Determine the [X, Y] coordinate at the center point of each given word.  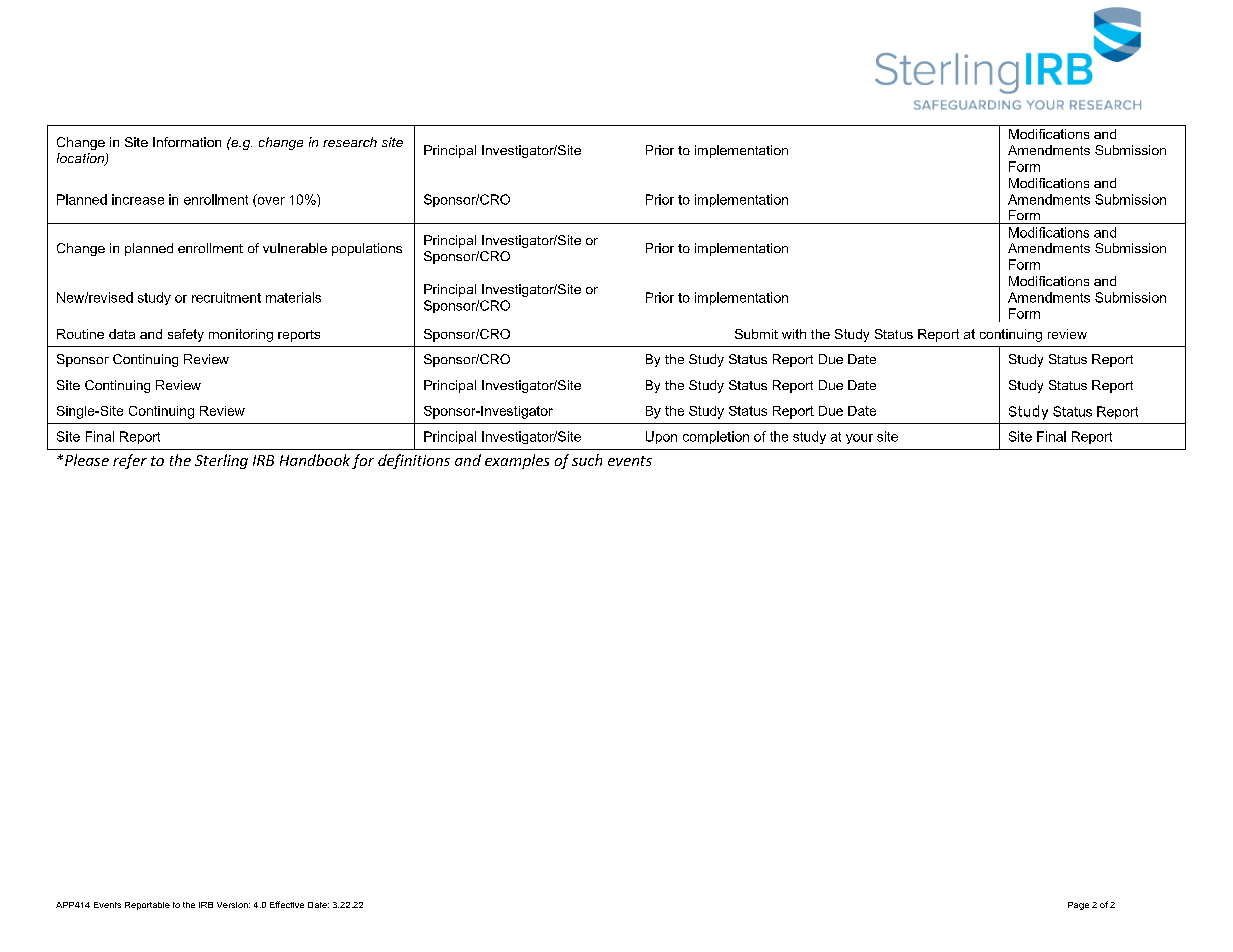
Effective [287, 904]
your [859, 439]
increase [138, 199]
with [794, 334]
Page [1078, 906]
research [350, 142]
